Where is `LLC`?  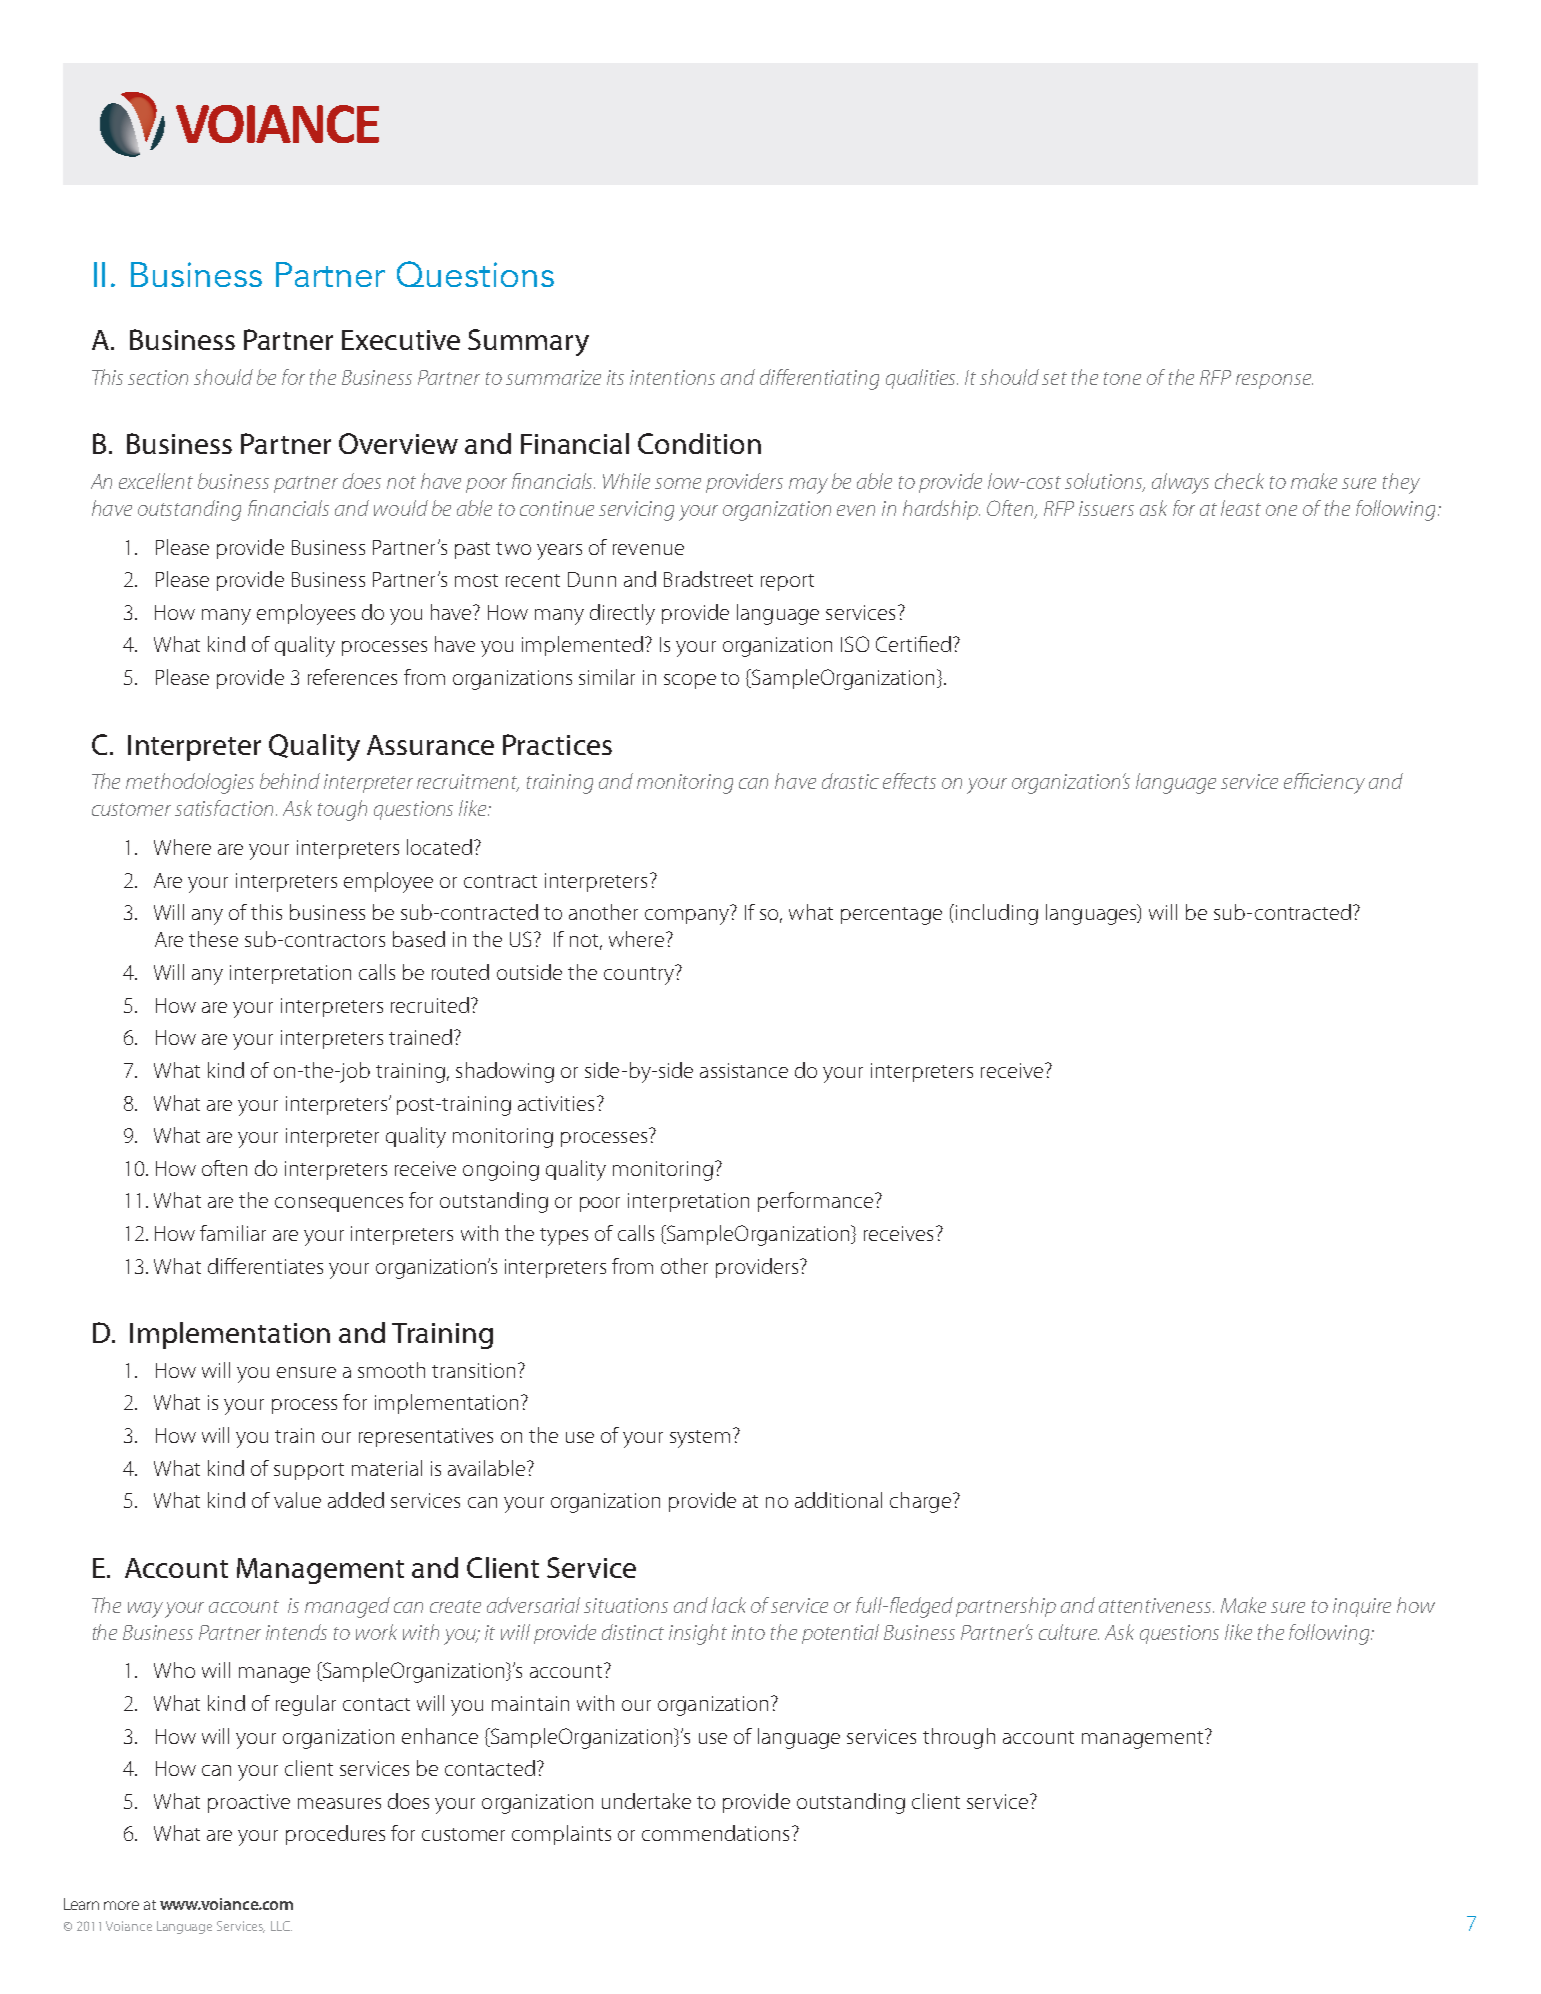 LLC is located at coordinates (281, 1926).
